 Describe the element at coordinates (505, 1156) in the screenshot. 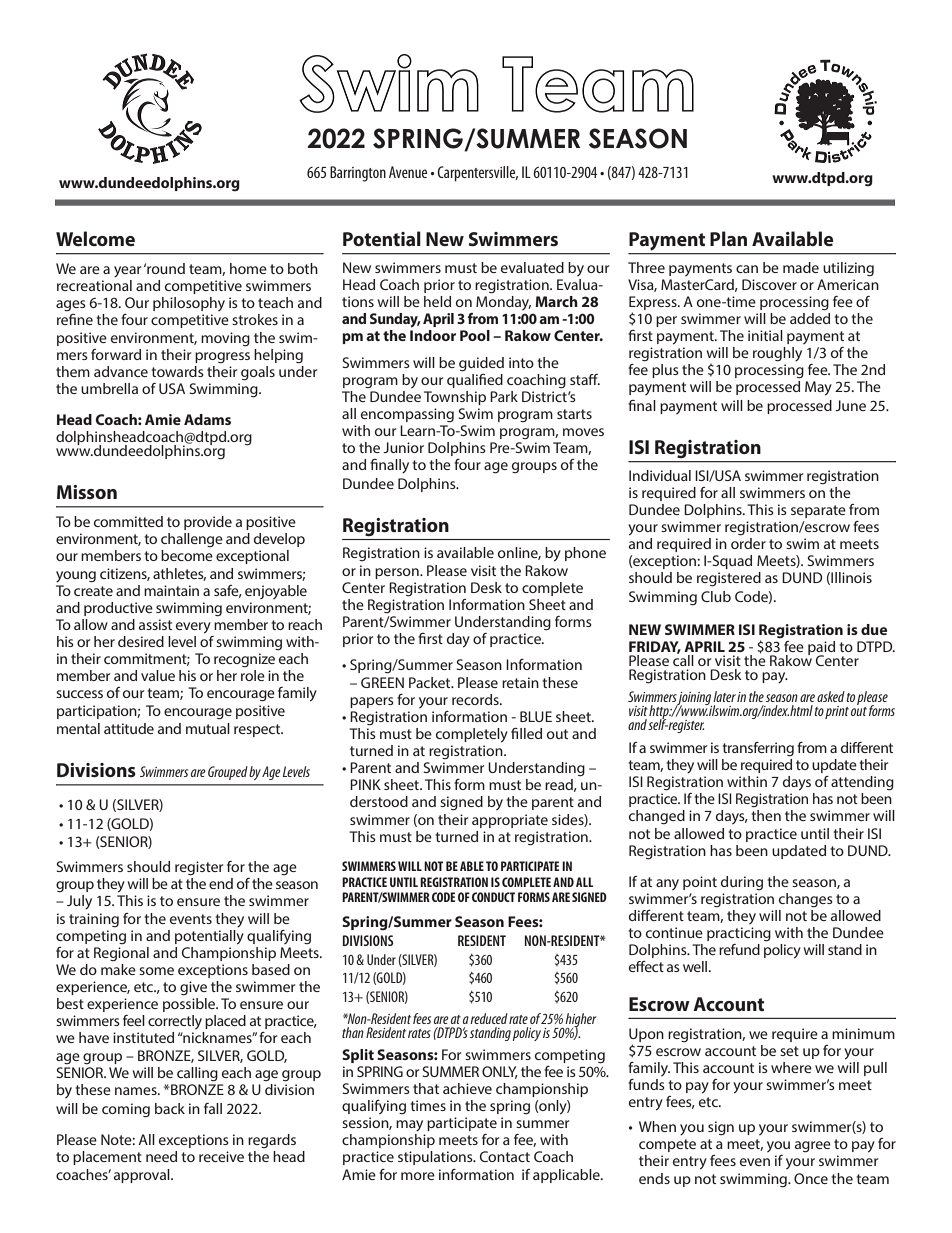

I see `Contact` at that location.
